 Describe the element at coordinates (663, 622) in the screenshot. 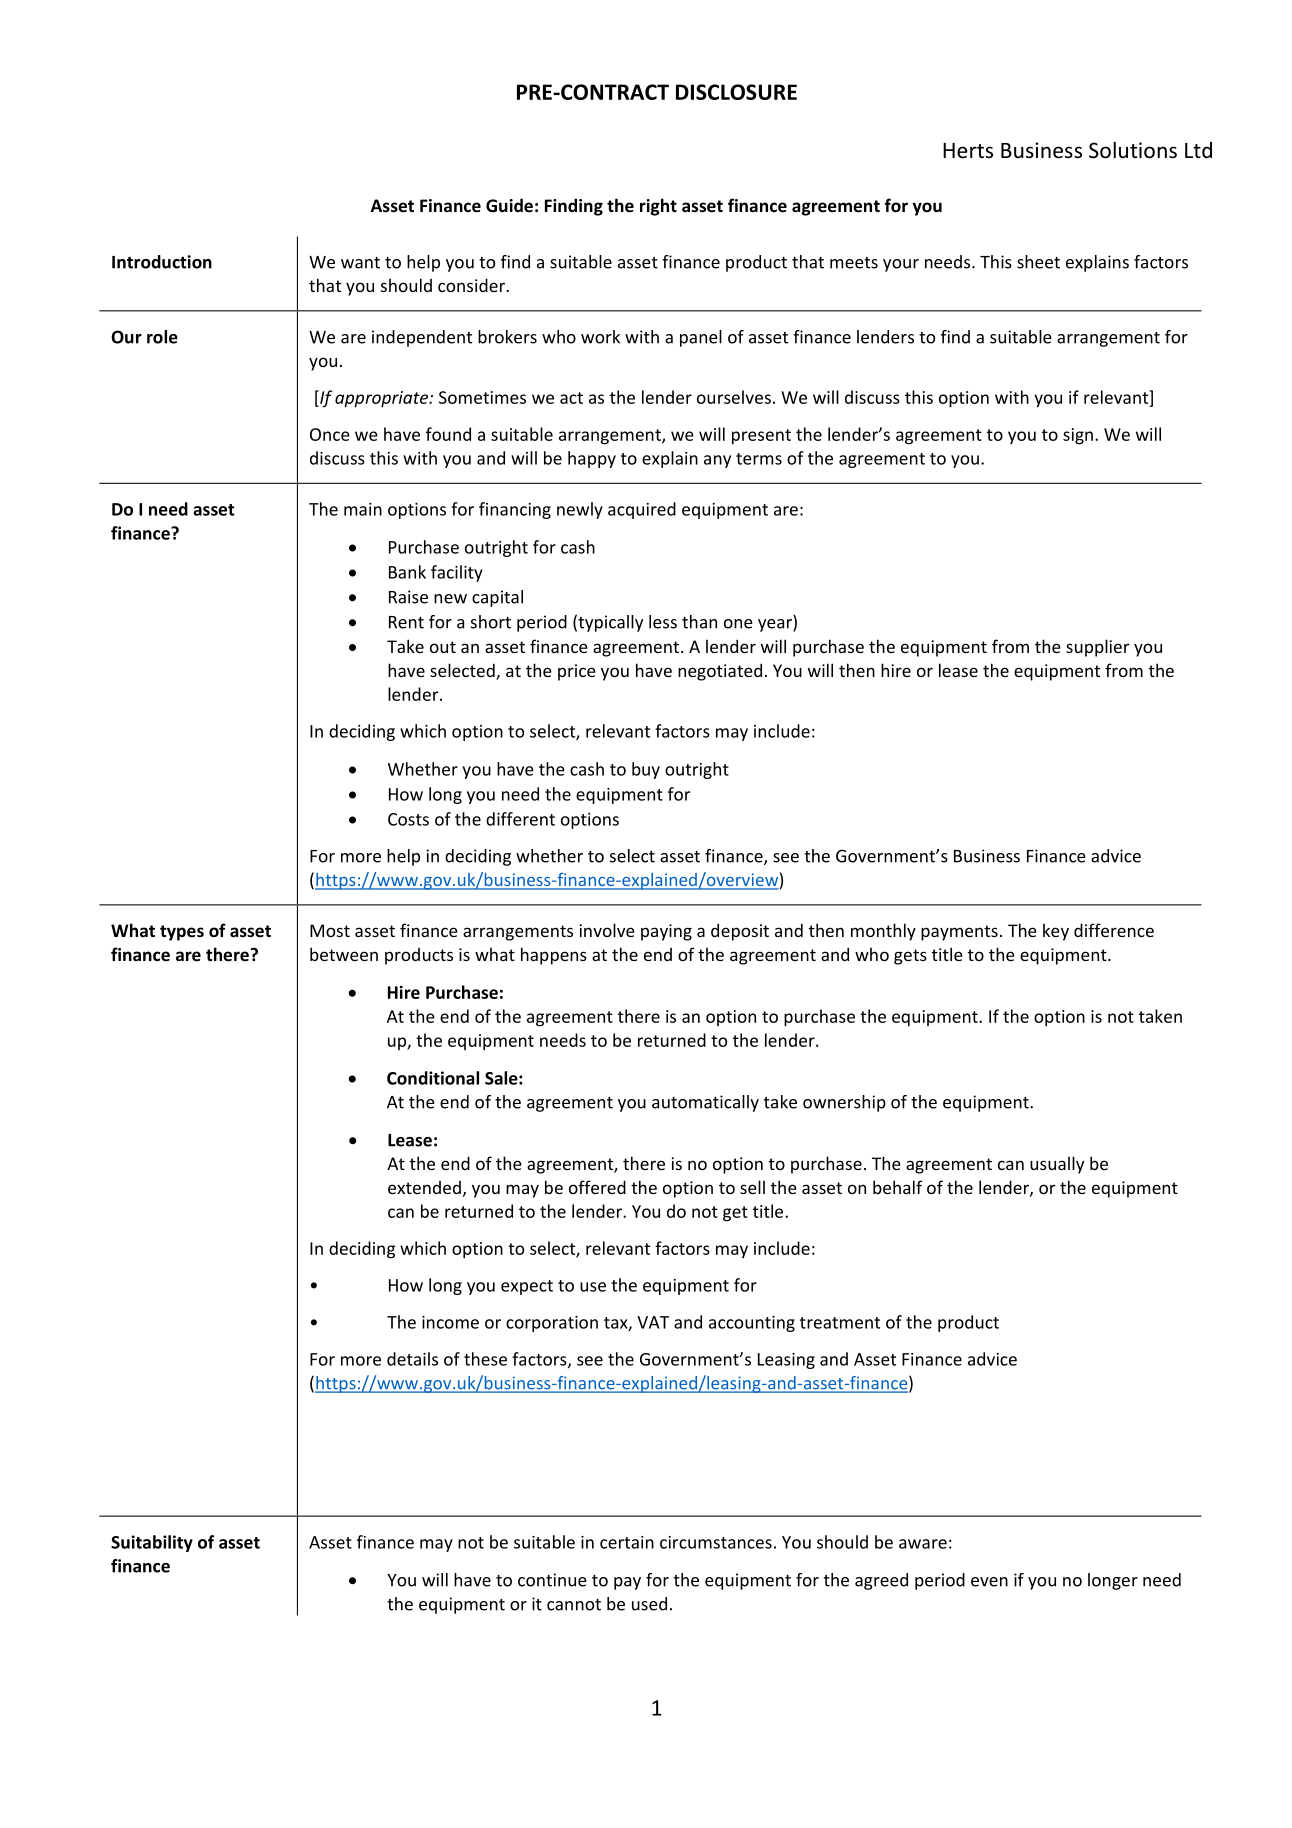

I see `less` at that location.
